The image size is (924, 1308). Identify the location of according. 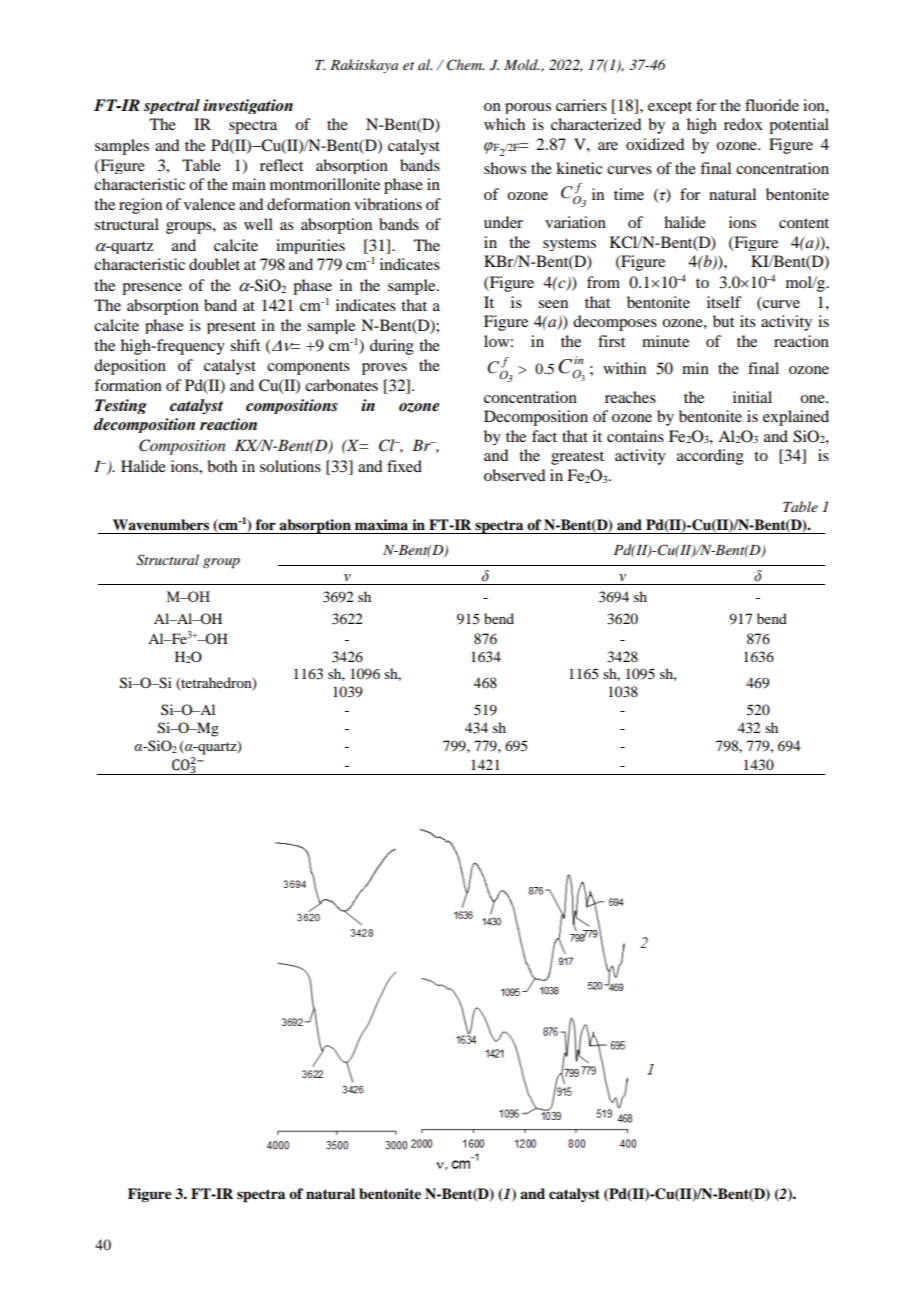
(710, 457).
